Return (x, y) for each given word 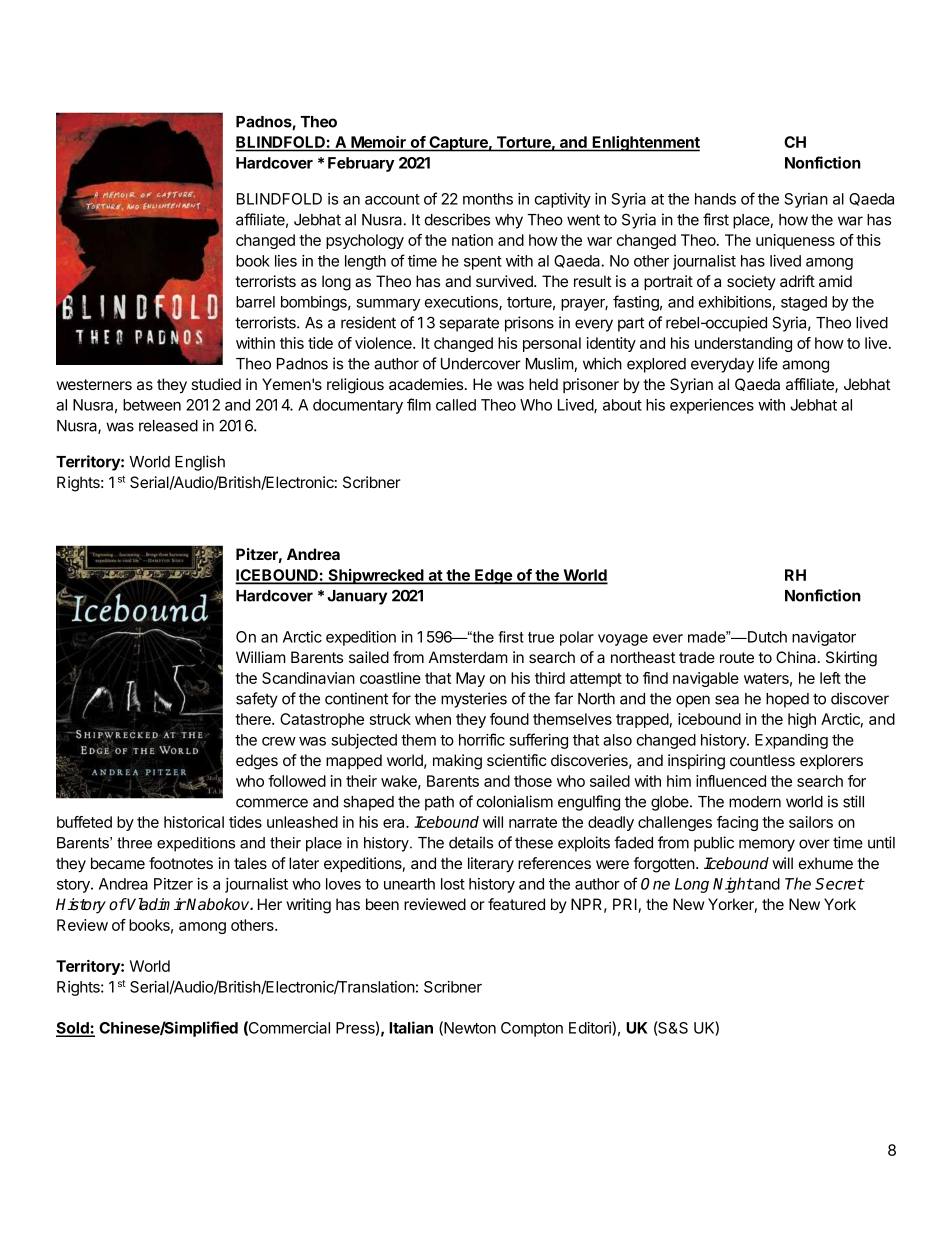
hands (715, 199)
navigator (824, 638)
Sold (73, 1029)
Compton (532, 1029)
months (488, 199)
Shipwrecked (376, 577)
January (357, 597)
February (361, 164)
